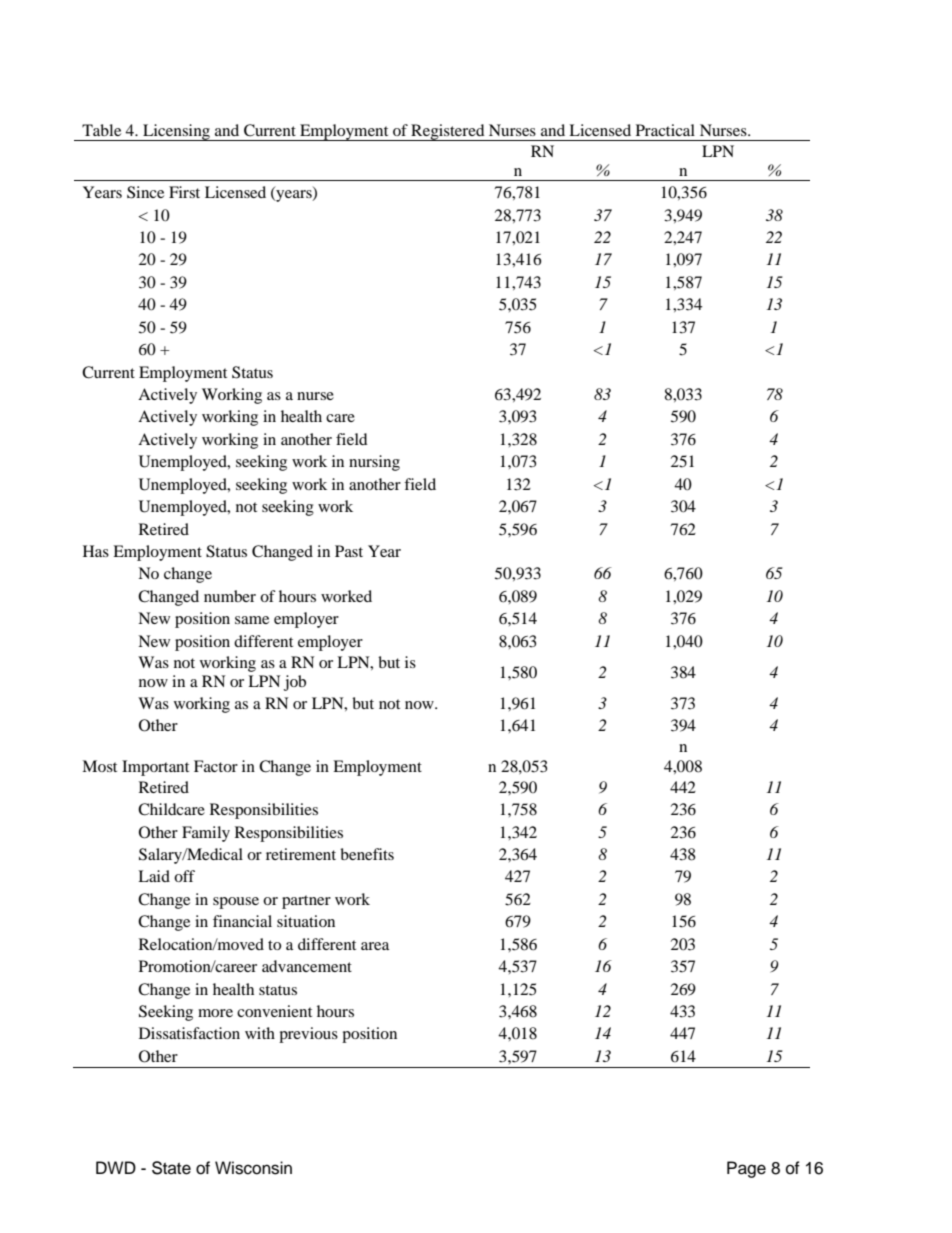  What do you see at coordinates (665, 130) in the screenshot?
I see `Practical` at bounding box center [665, 130].
